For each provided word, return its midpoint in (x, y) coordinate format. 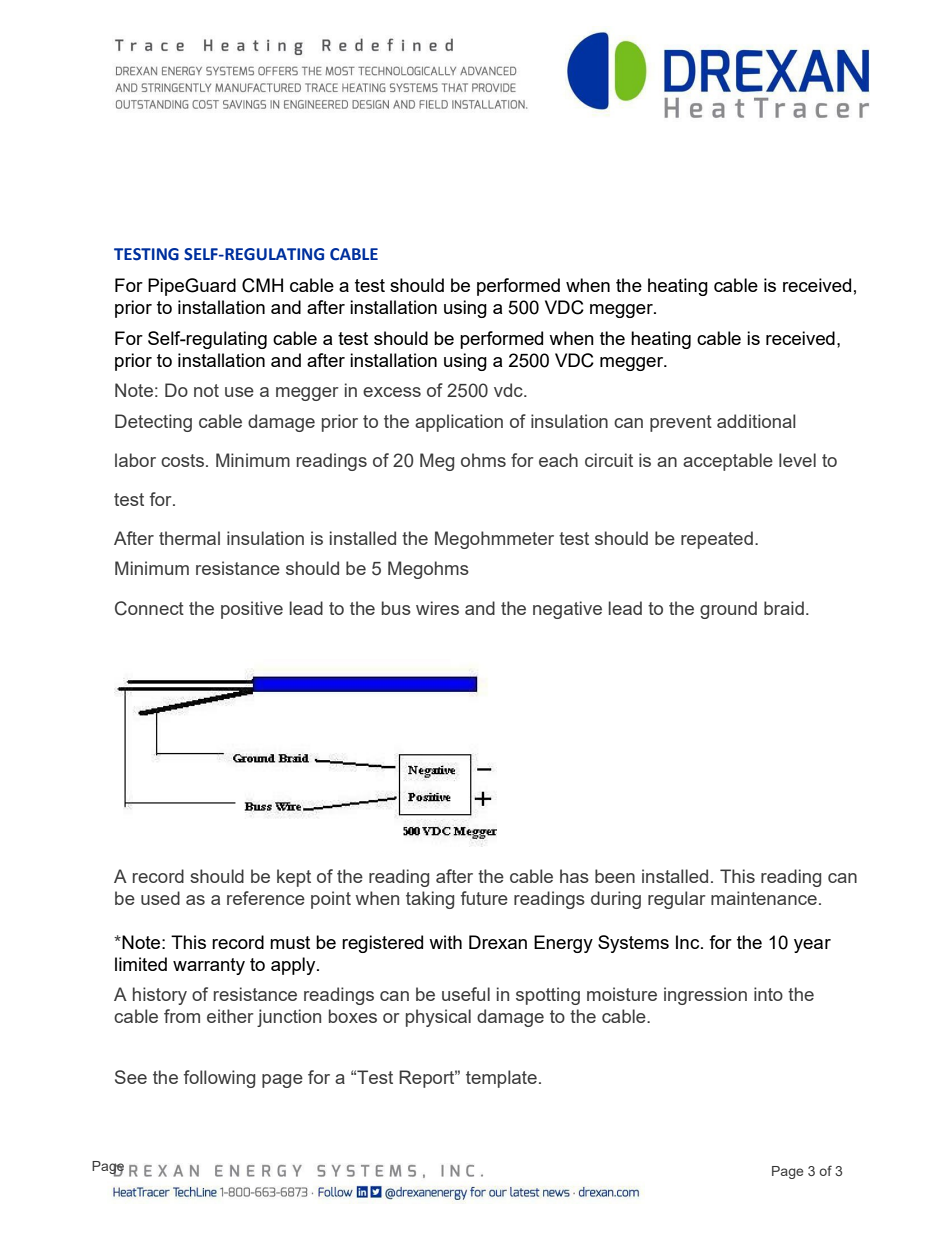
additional (756, 421)
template (501, 1079)
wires (437, 608)
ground (728, 610)
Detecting (153, 423)
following (219, 1079)
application (459, 423)
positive (252, 610)
